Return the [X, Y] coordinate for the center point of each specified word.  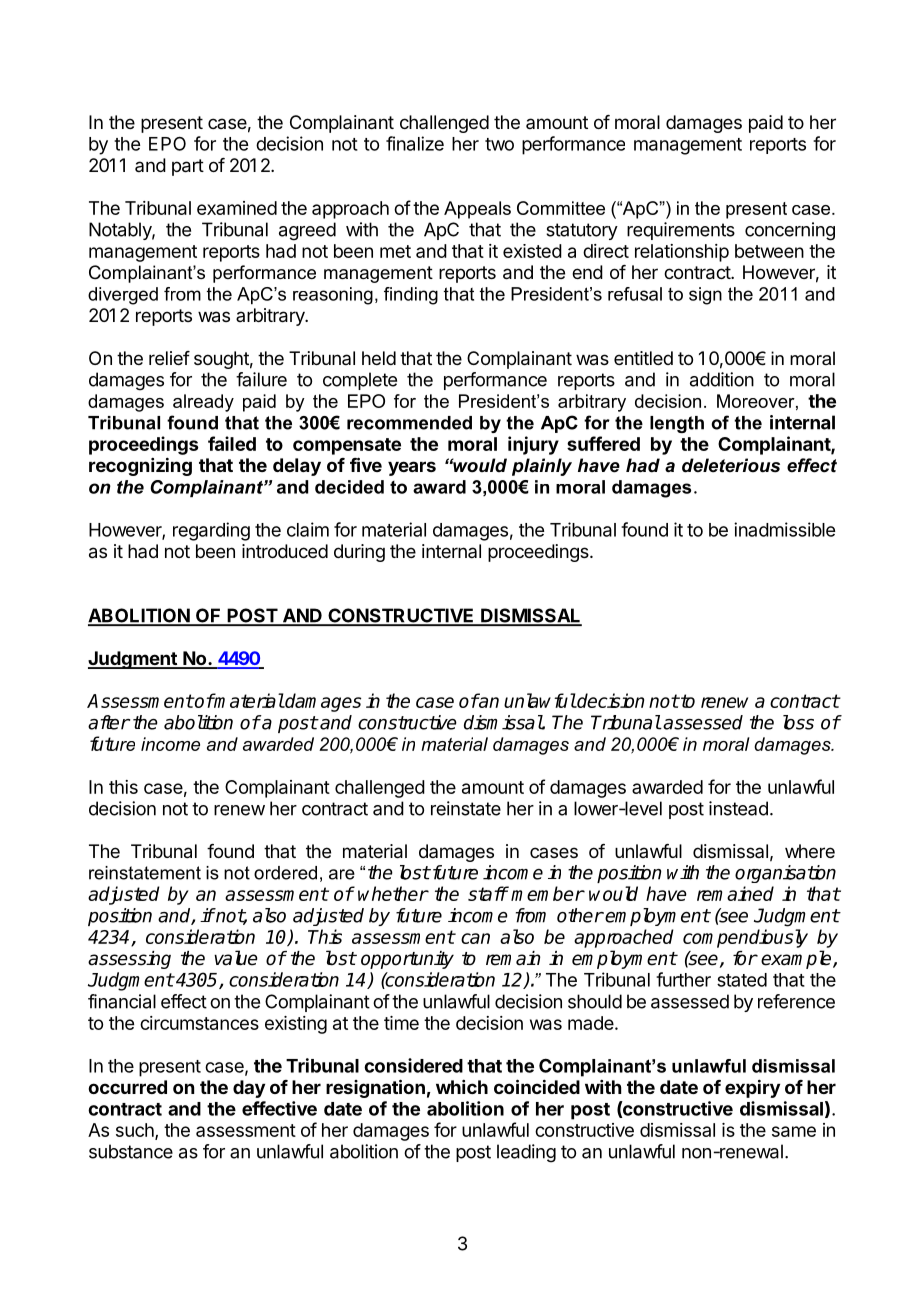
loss [798, 722]
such [136, 1131]
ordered [285, 873]
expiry [752, 1088]
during [359, 553]
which [462, 1087]
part [188, 167]
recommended [409, 423]
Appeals [477, 210]
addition [722, 379]
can [475, 938]
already [203, 403]
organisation [785, 874]
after [109, 722]
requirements [681, 231]
